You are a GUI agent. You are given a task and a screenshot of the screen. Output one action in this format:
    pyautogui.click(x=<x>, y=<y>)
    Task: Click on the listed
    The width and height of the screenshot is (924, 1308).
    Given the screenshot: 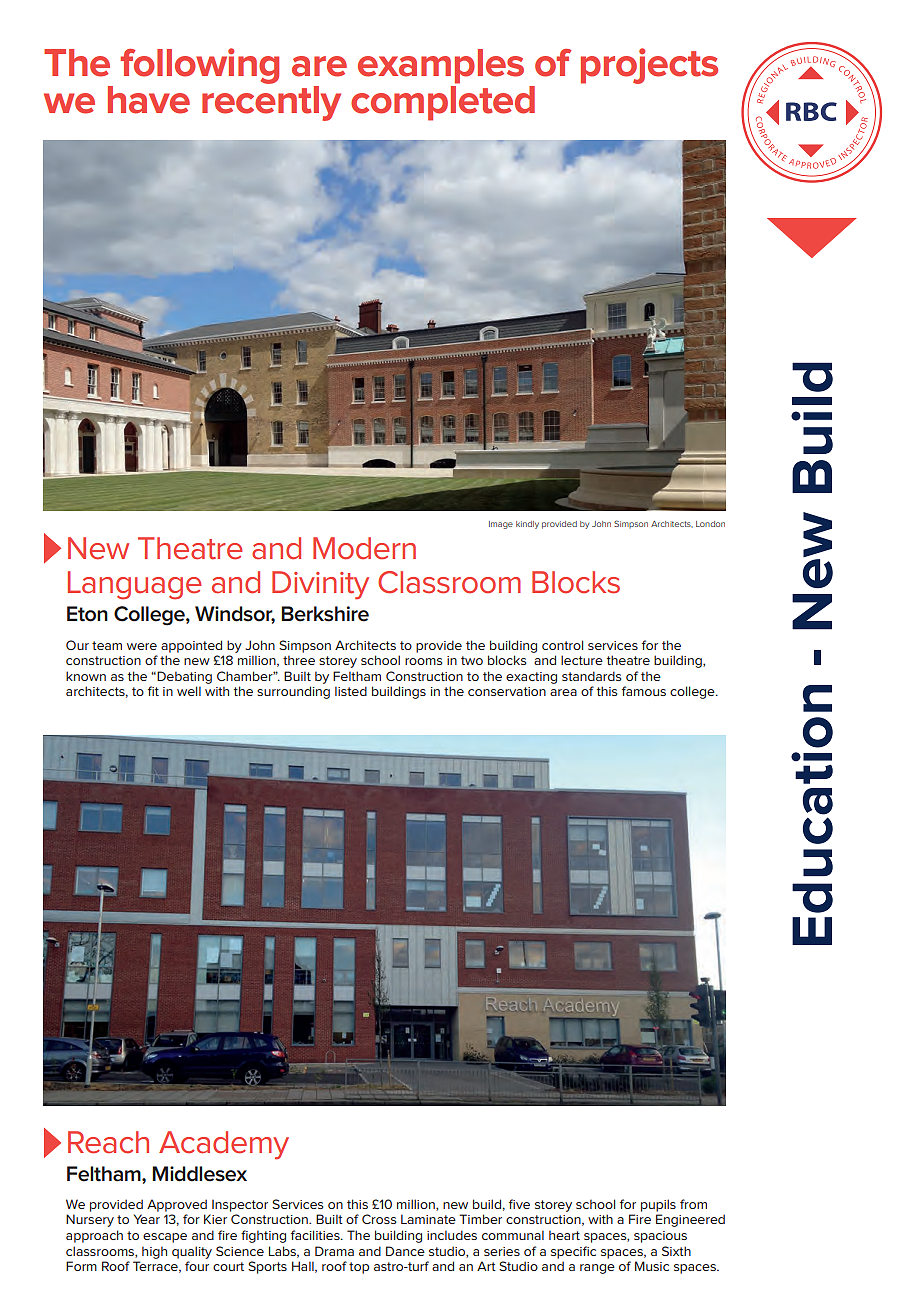 What is the action you would take?
    pyautogui.click(x=351, y=691)
